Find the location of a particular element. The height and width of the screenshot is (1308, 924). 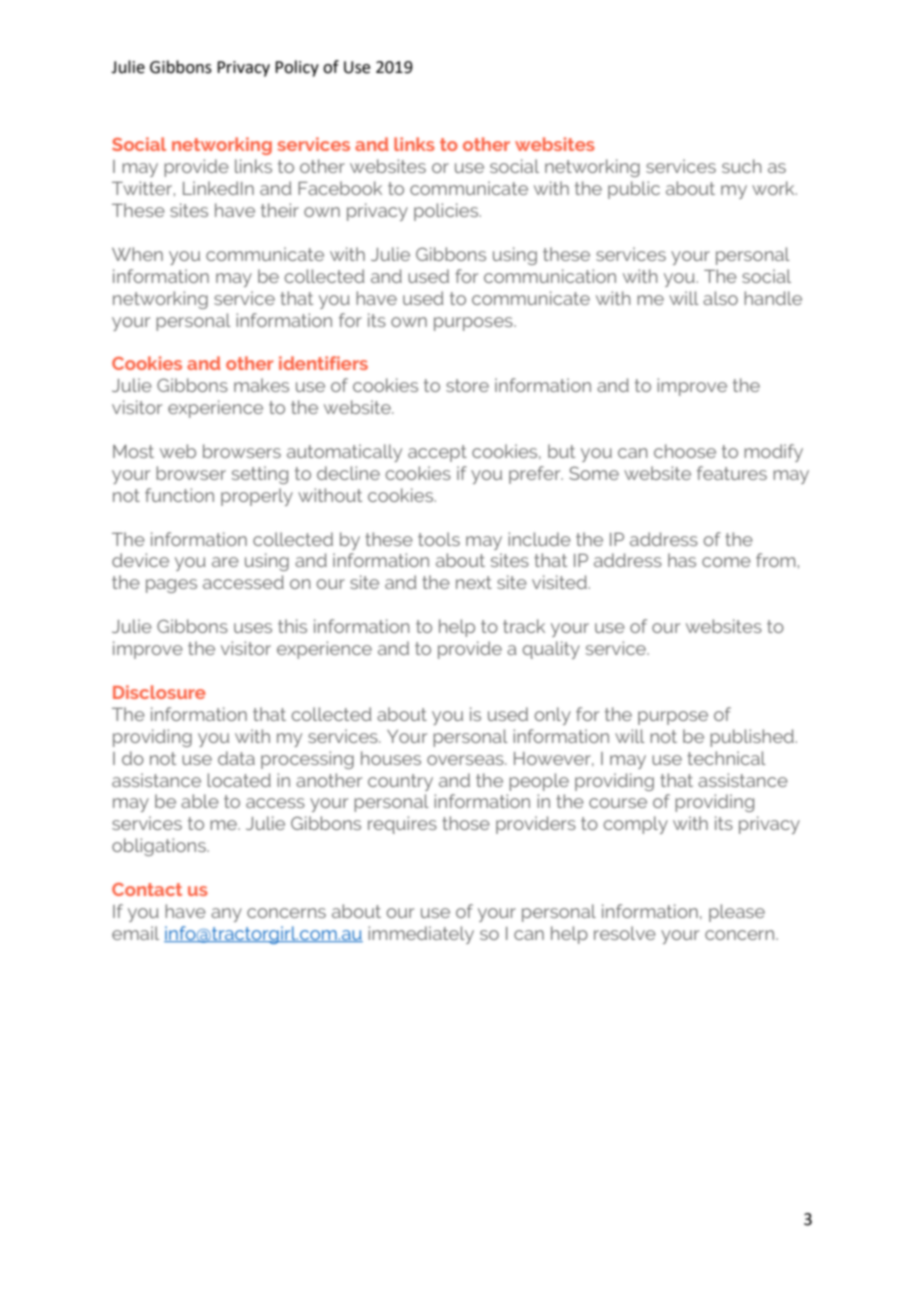

policies is located at coordinates (447, 212).
